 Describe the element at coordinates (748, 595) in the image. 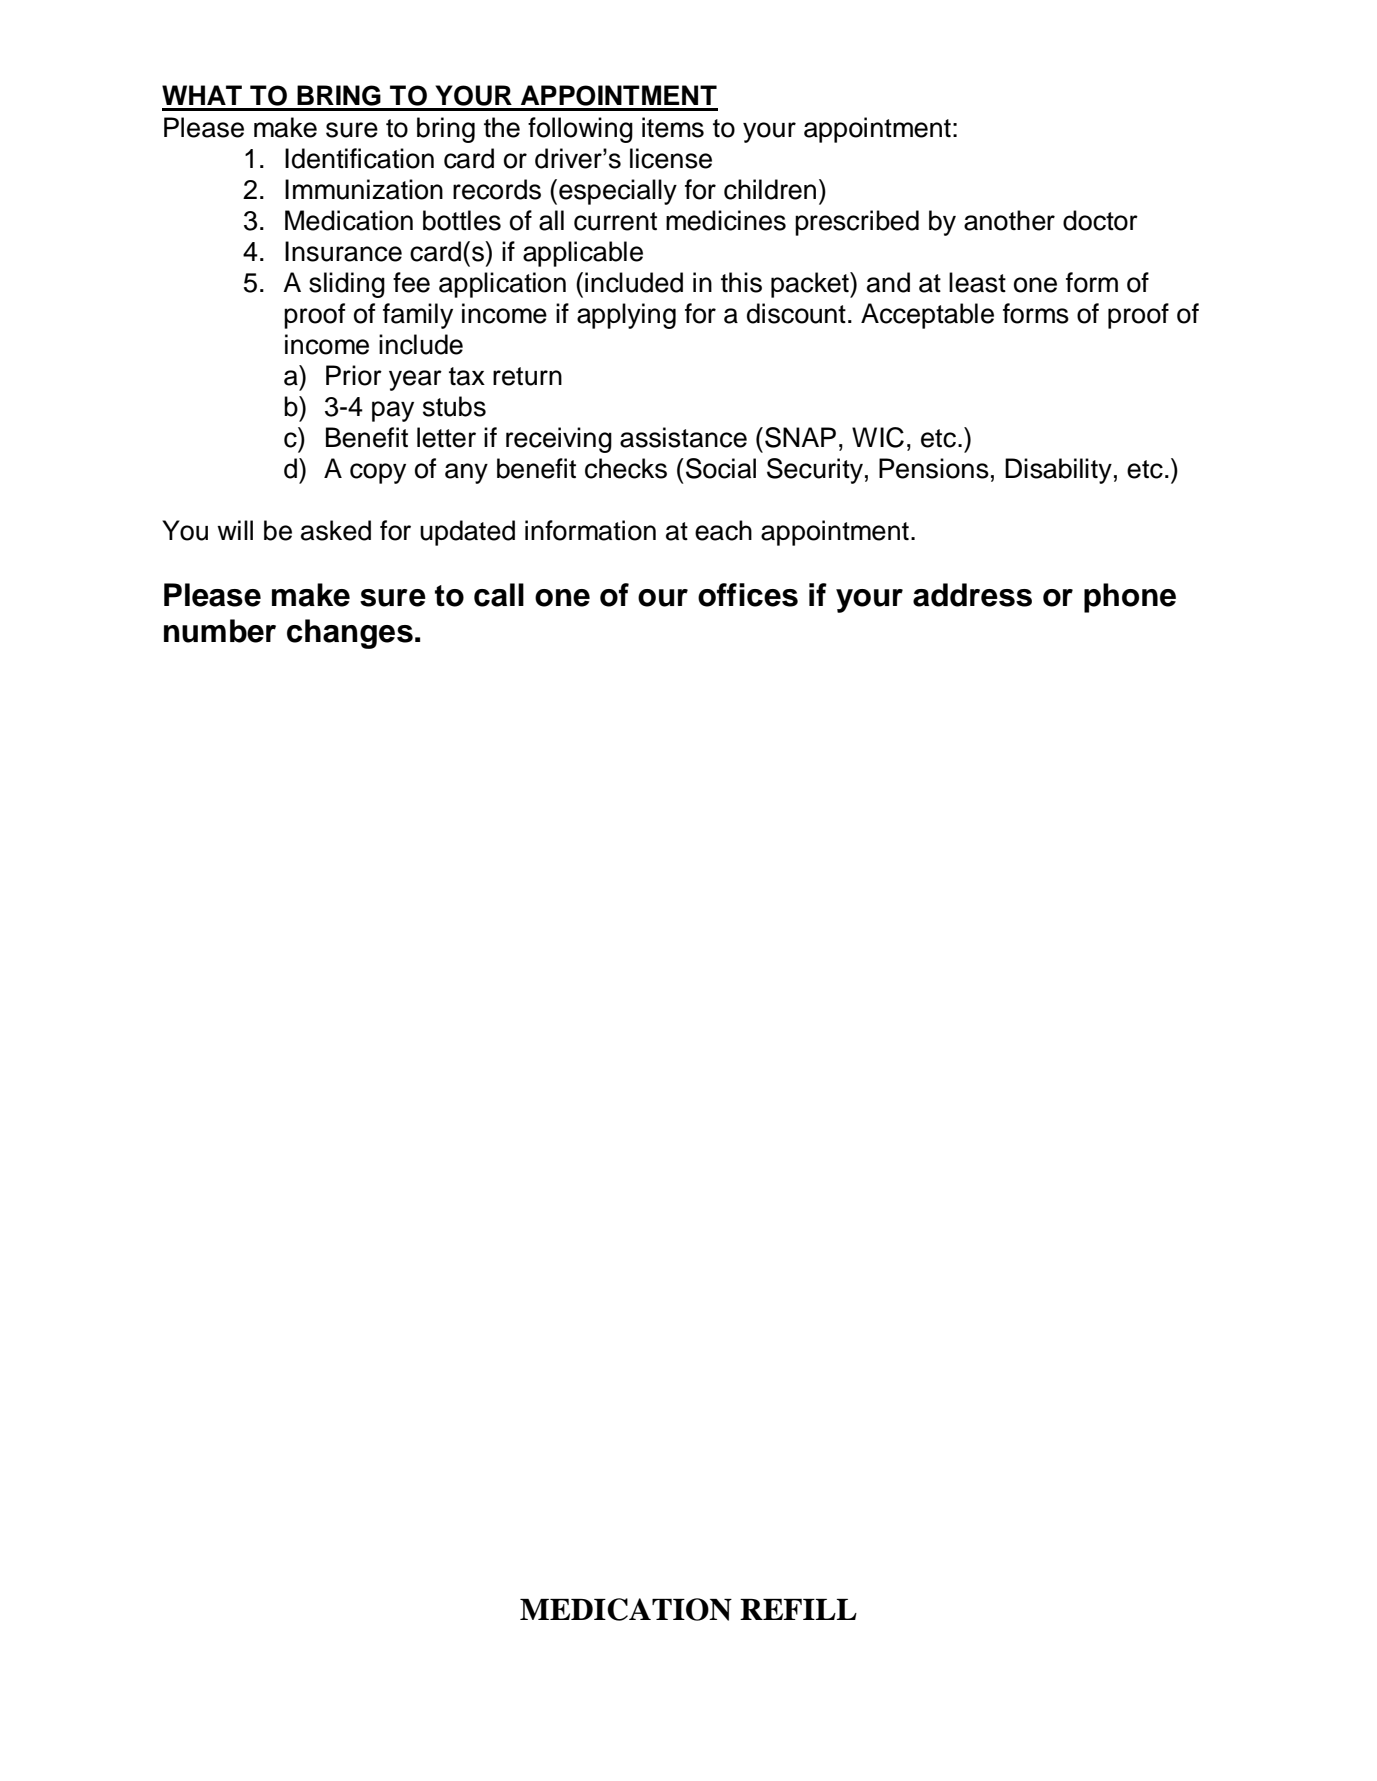

I see `offices` at that location.
